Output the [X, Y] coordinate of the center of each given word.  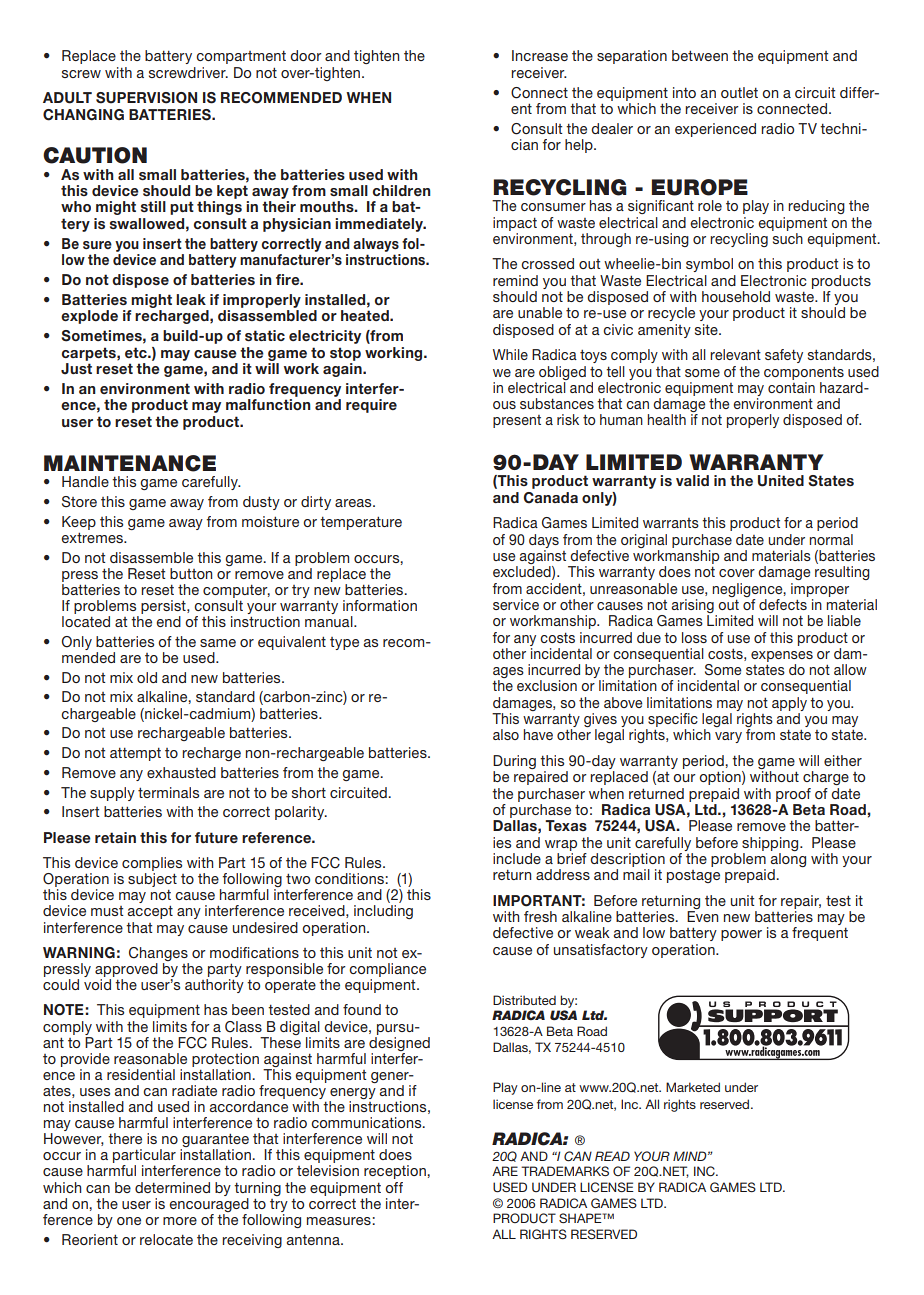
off [394, 1187]
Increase [540, 55]
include [517, 858]
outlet [739, 92]
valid [692, 480]
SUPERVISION [146, 98]
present [517, 421]
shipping [771, 844]
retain [115, 837]
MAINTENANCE [130, 463]
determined [172, 1187]
